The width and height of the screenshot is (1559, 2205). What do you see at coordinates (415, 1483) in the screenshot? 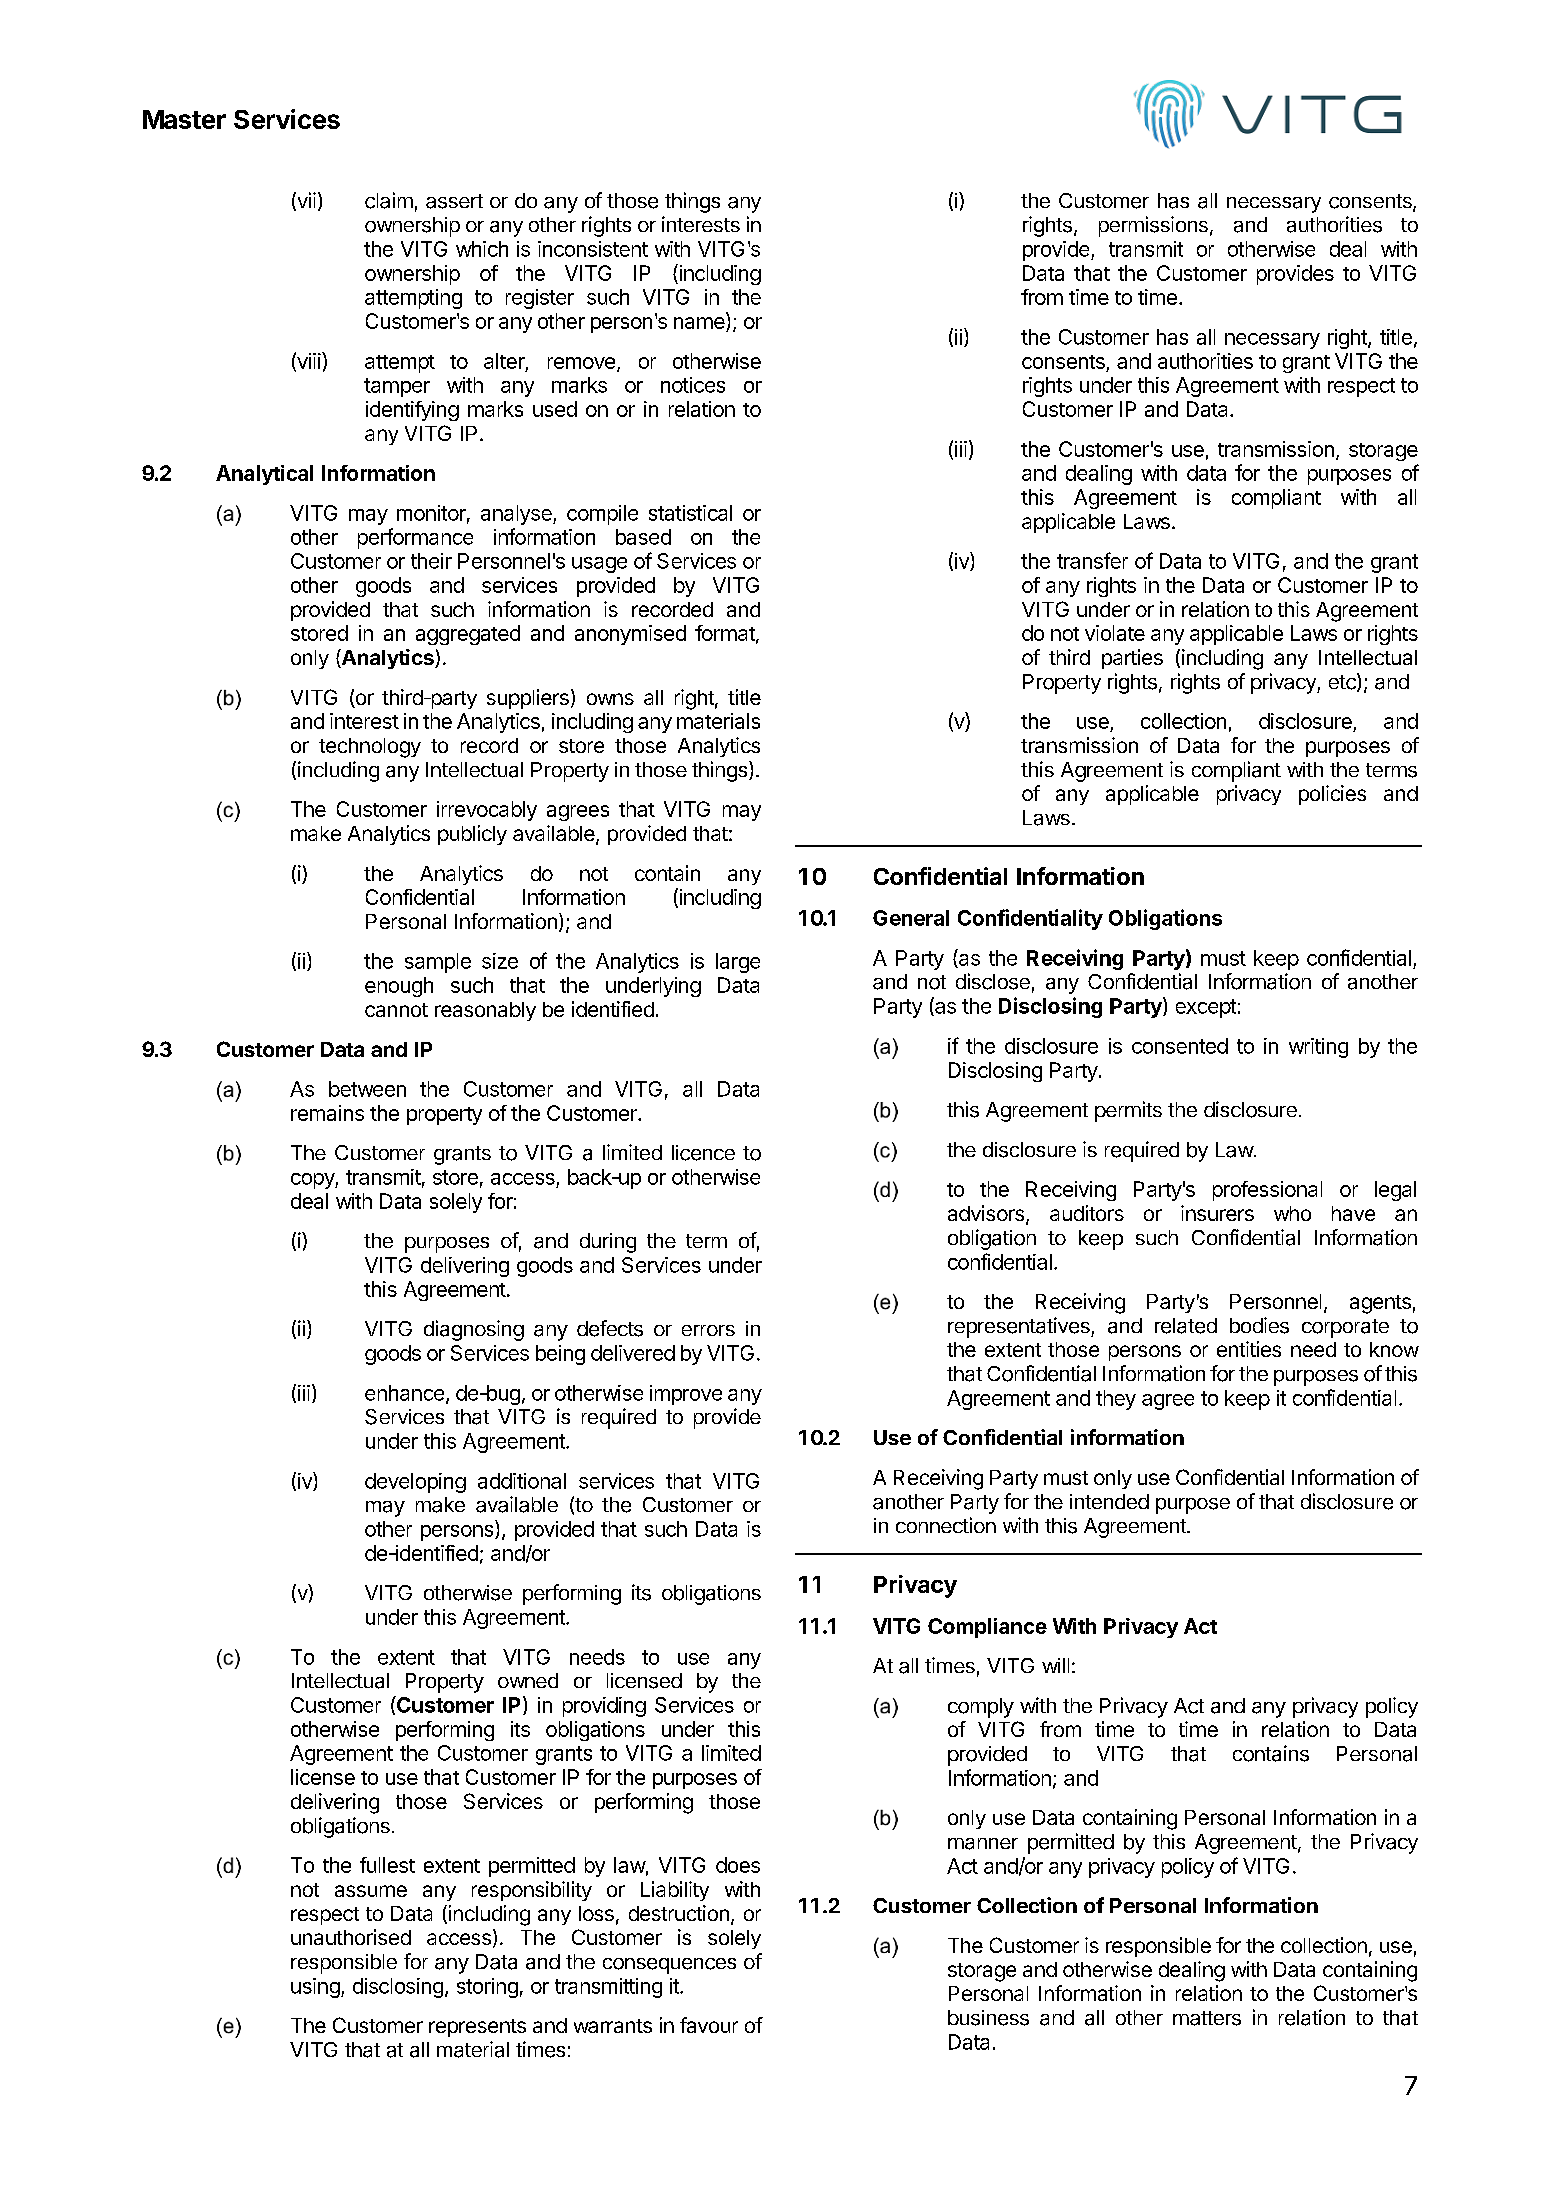
I see `developing` at bounding box center [415, 1483].
